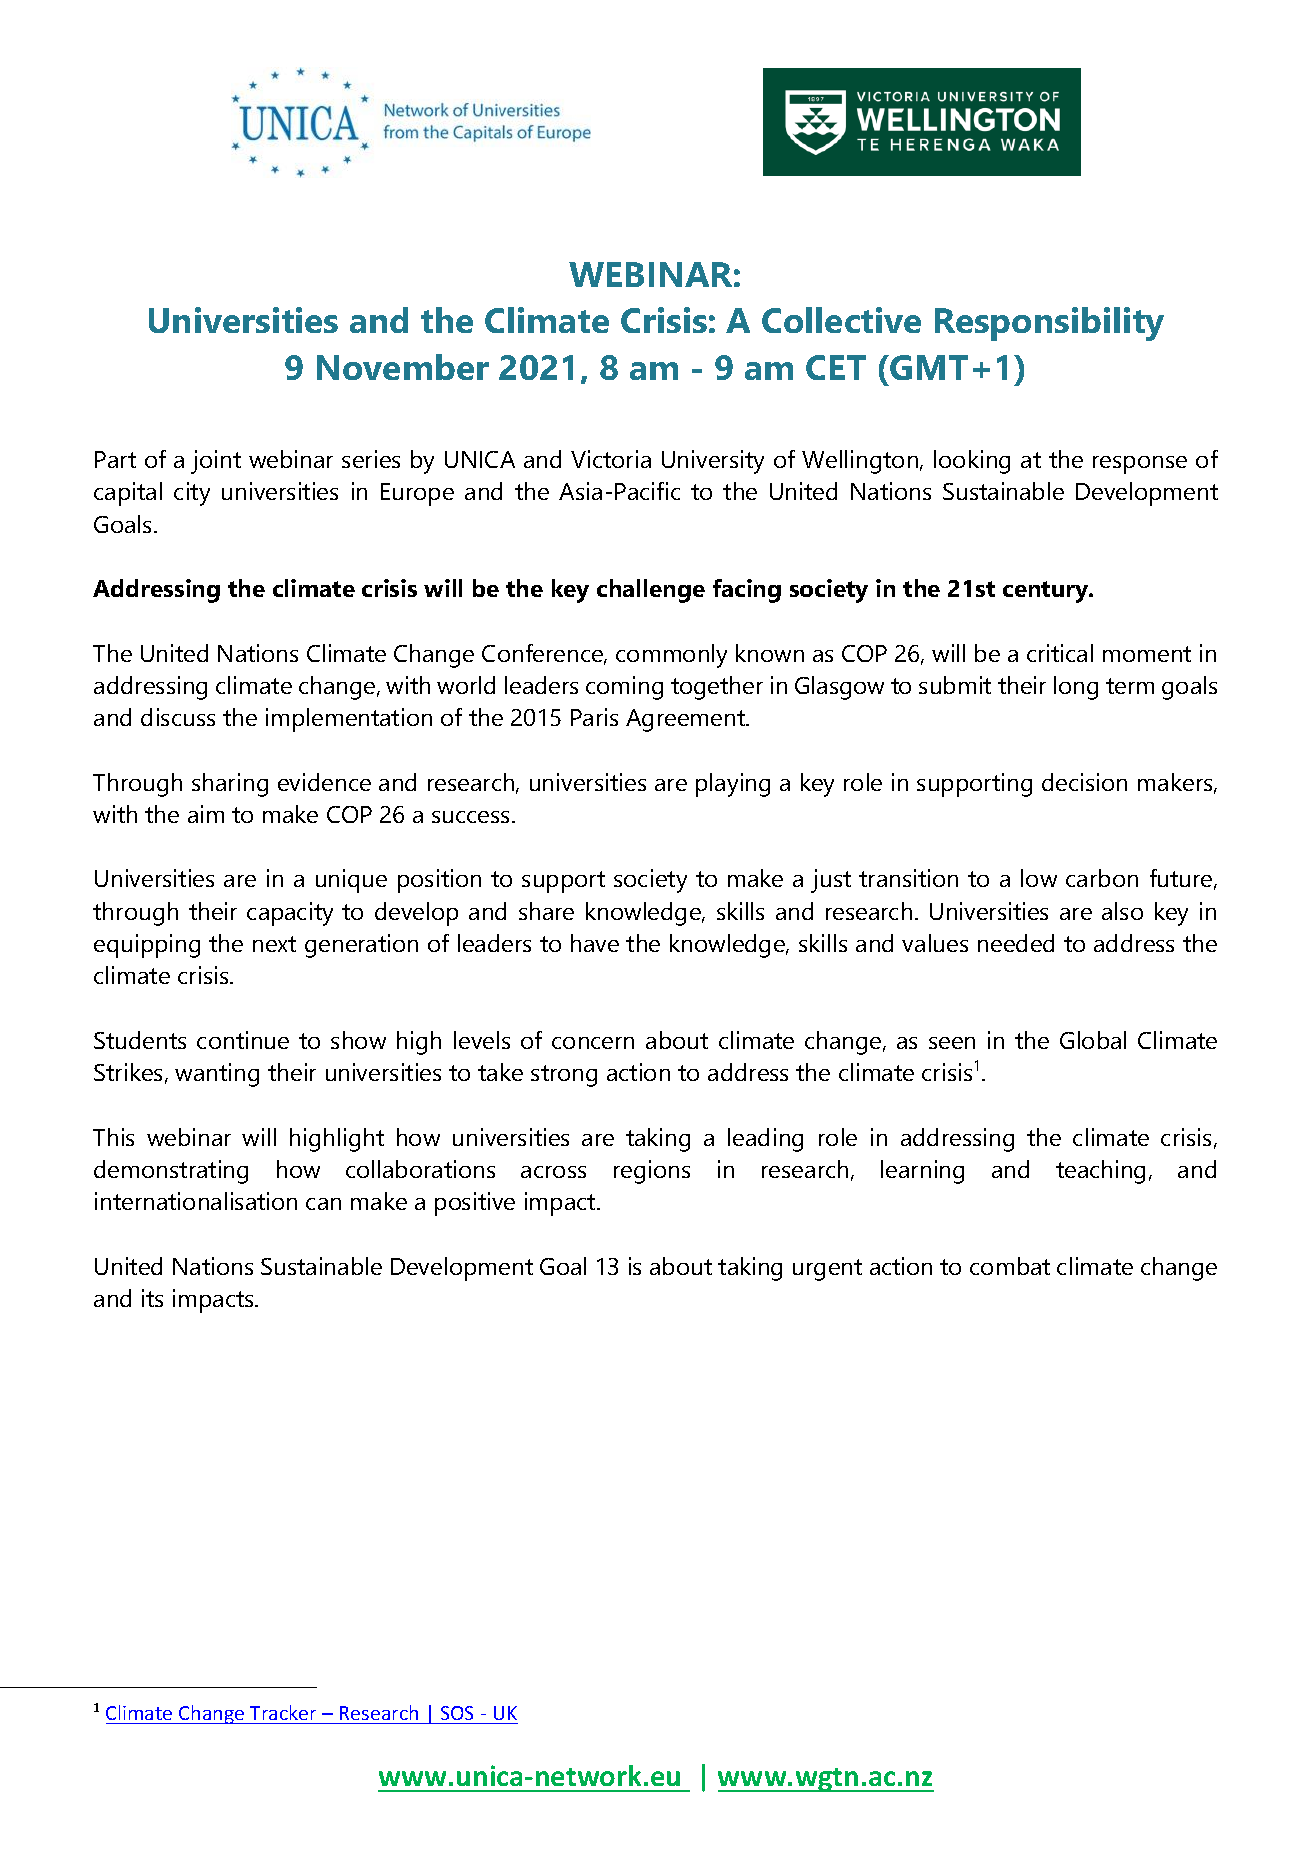 This image has width=1312, height=1856. Describe the element at coordinates (152, 1298) in the image. I see `its` at that location.
